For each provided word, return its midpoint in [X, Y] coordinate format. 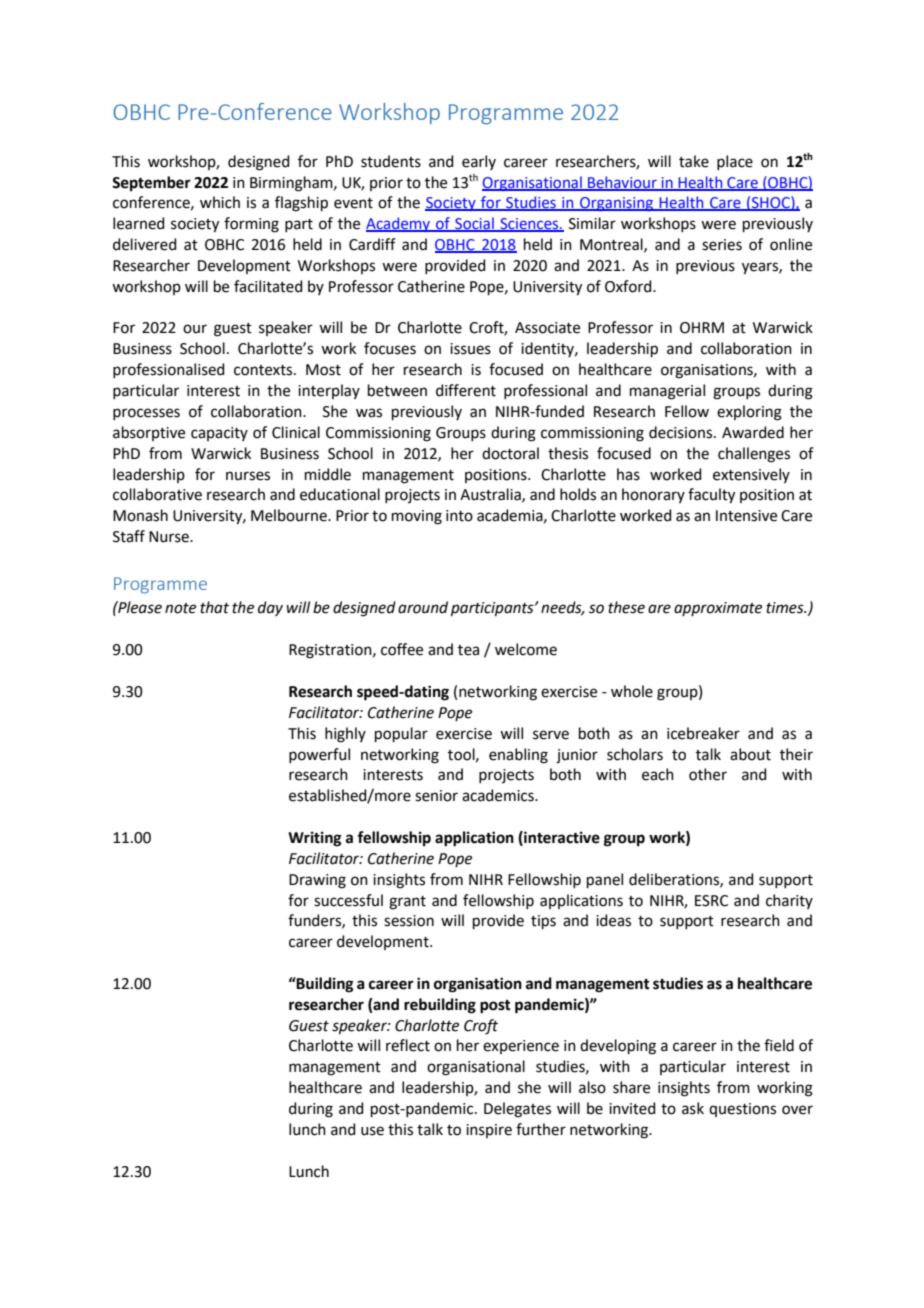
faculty [711, 496]
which [220, 202]
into [459, 516]
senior [436, 796]
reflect [408, 1045]
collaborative [157, 494]
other [708, 774]
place [735, 162]
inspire [489, 1131]
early [479, 162]
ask [693, 1108]
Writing [315, 839]
